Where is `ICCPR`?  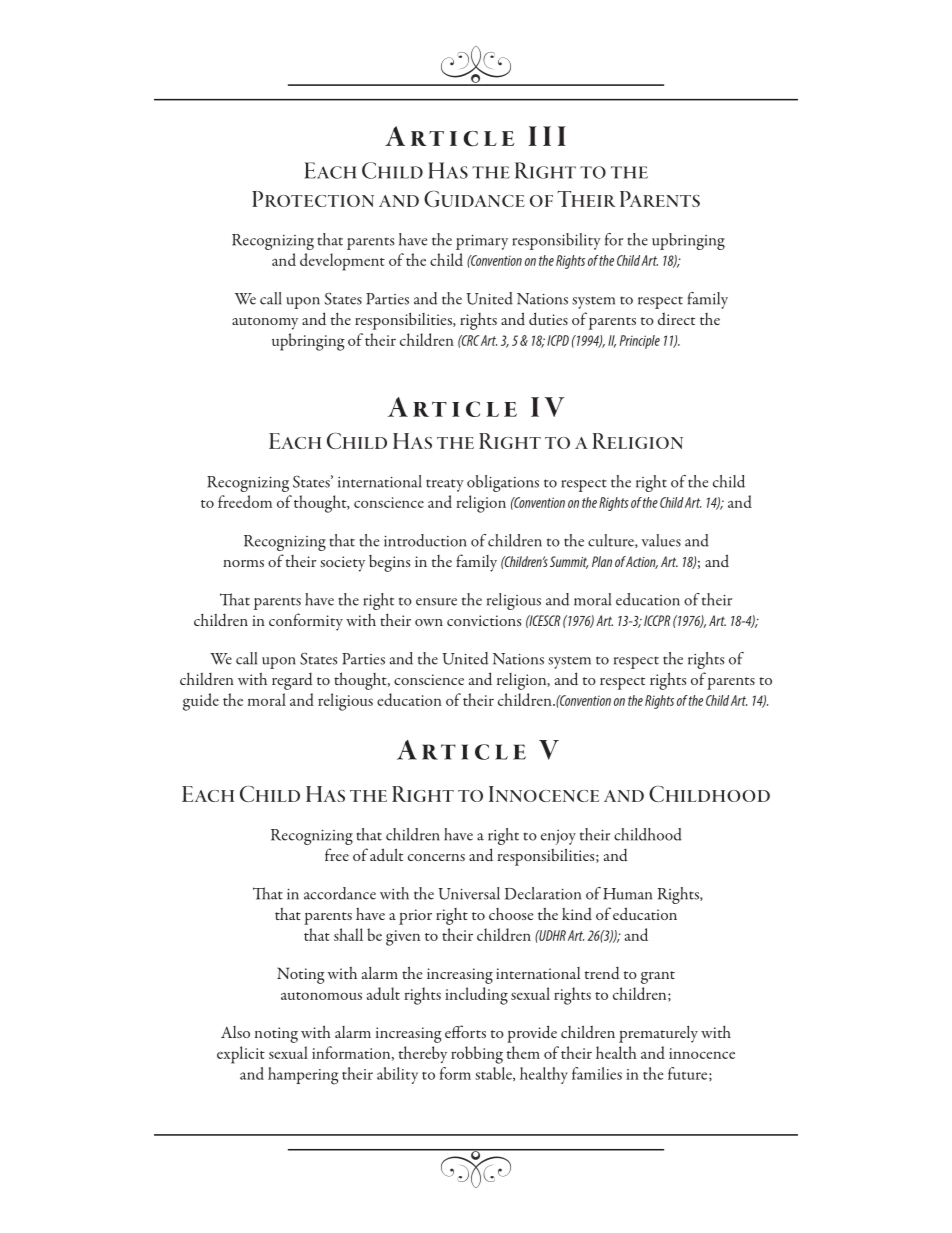 ICCPR is located at coordinates (657, 620).
